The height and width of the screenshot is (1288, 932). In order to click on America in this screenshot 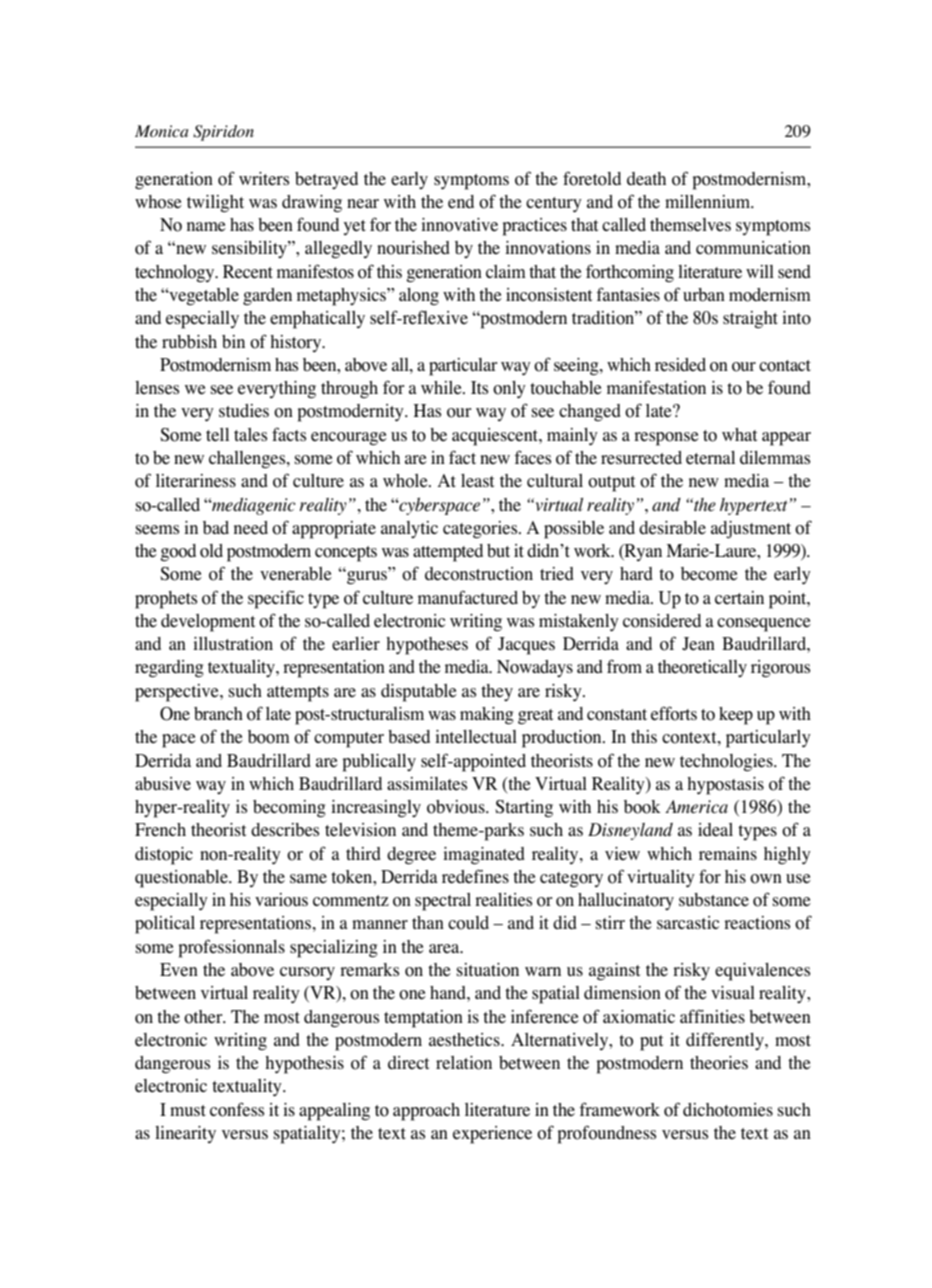, I will do `click(696, 806)`.
